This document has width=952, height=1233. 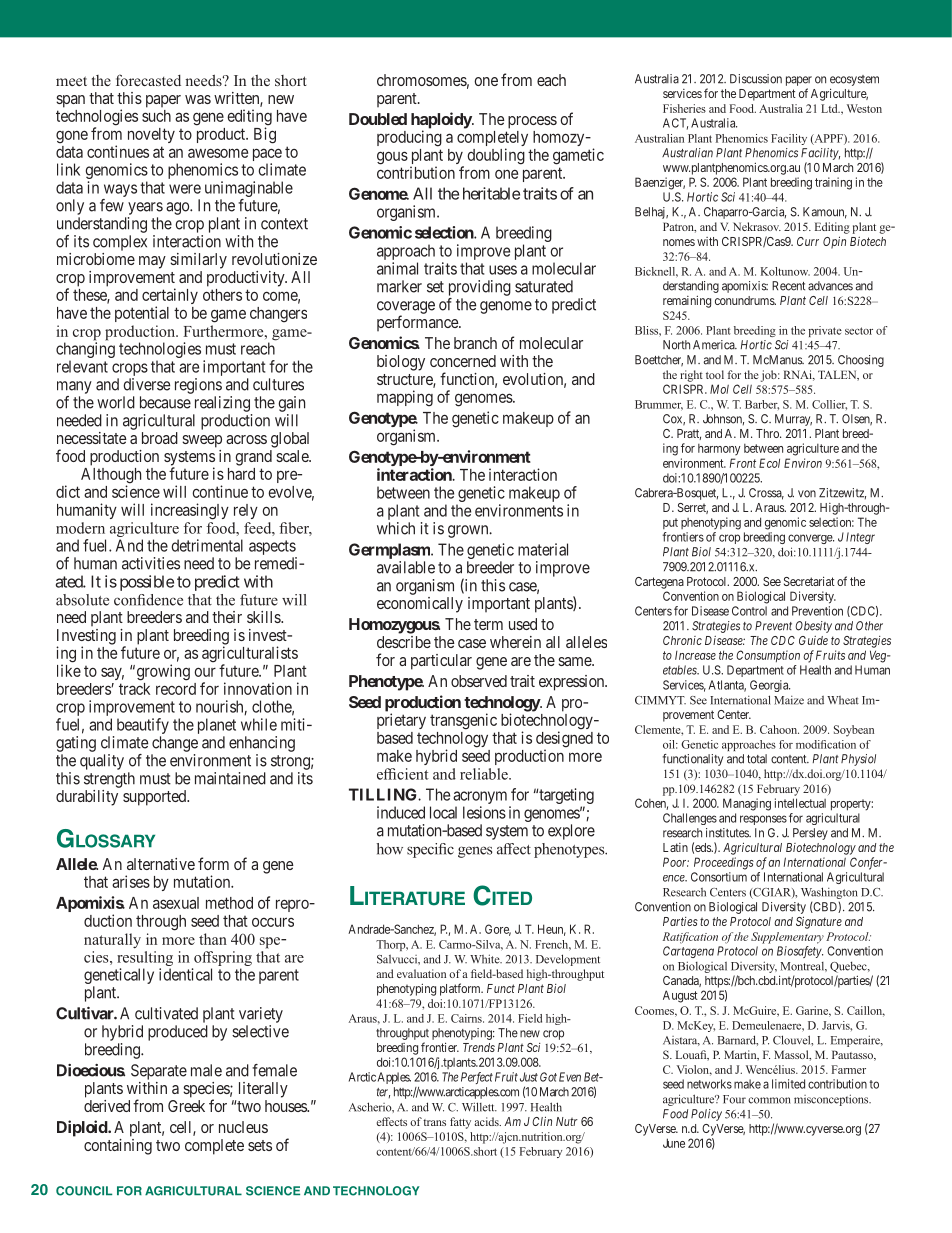 What do you see at coordinates (146, 384) in the document?
I see `diverse` at bounding box center [146, 384].
